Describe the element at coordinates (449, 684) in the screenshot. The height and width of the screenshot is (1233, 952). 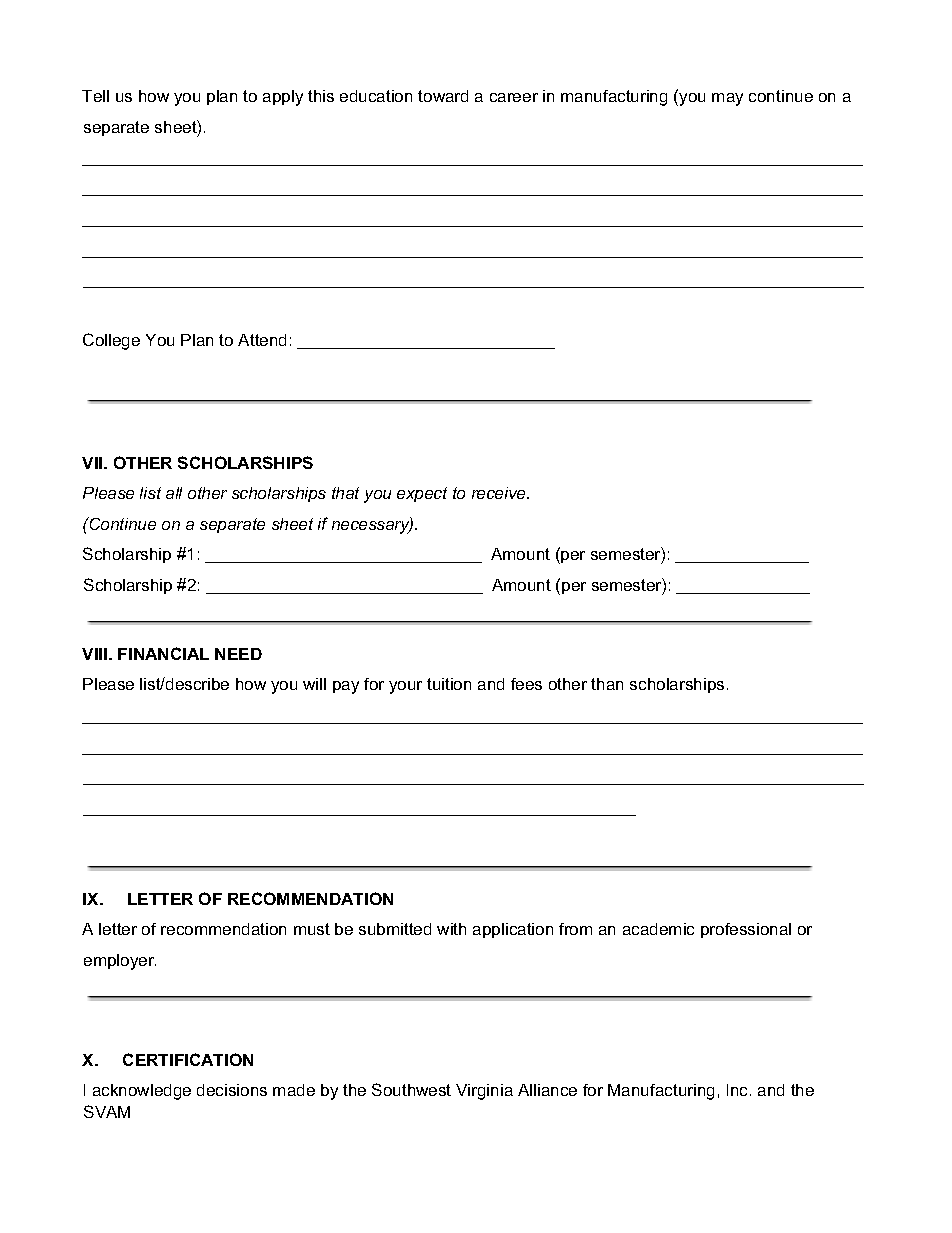
I see `tuition` at that location.
